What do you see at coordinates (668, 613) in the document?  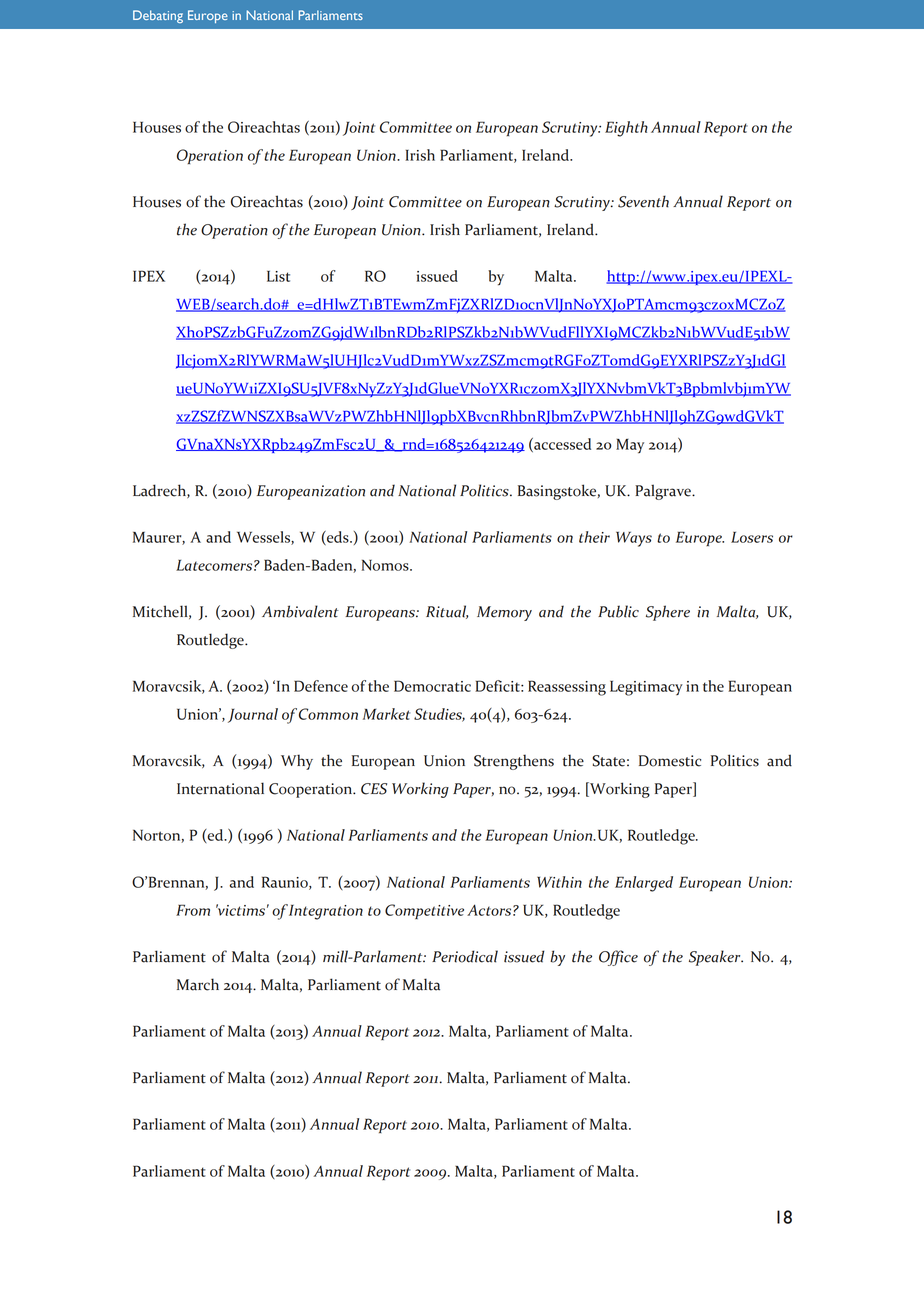 I see `Sphere` at bounding box center [668, 613].
